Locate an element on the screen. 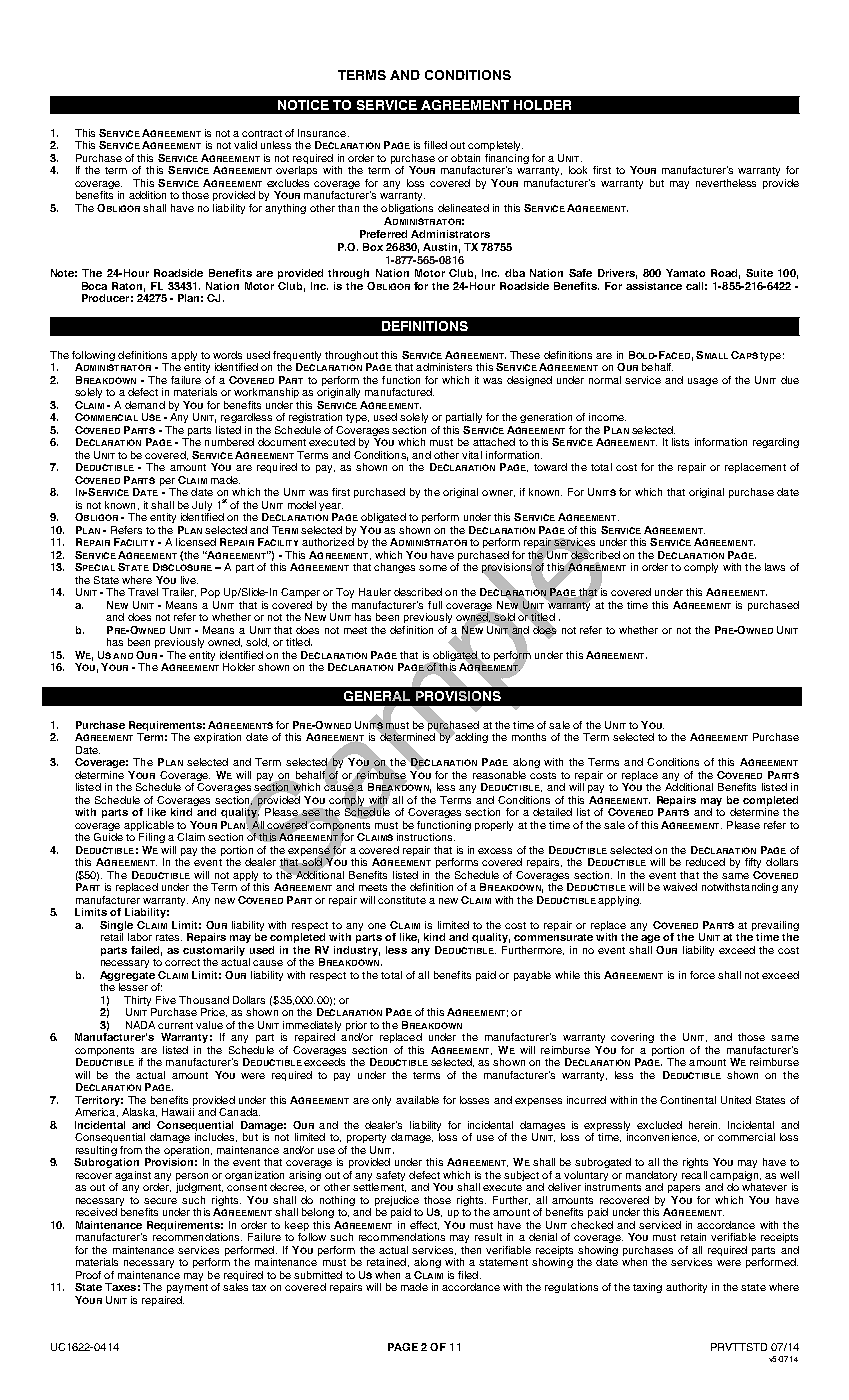  payment is located at coordinates (187, 1288).
